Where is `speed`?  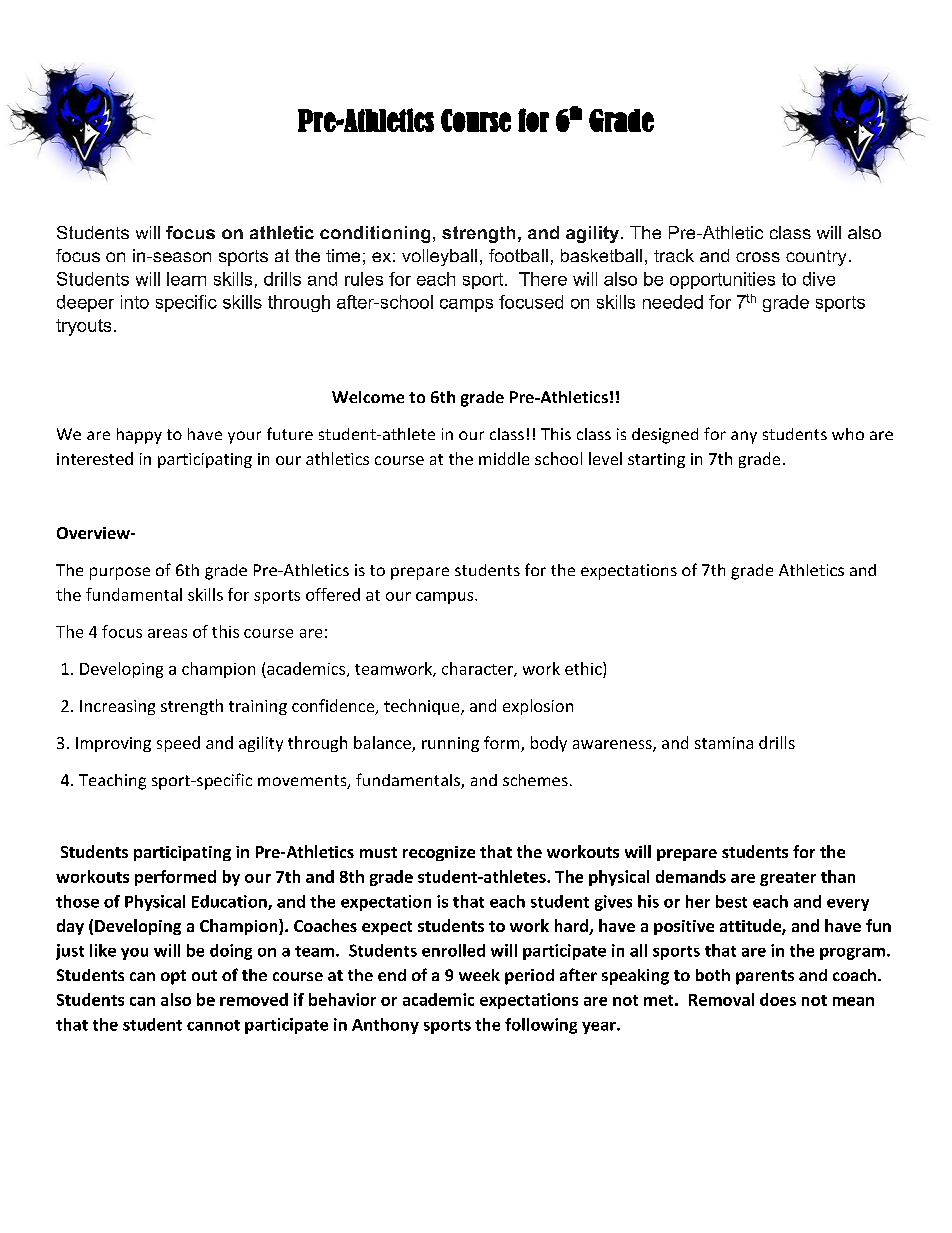 speed is located at coordinates (178, 744).
